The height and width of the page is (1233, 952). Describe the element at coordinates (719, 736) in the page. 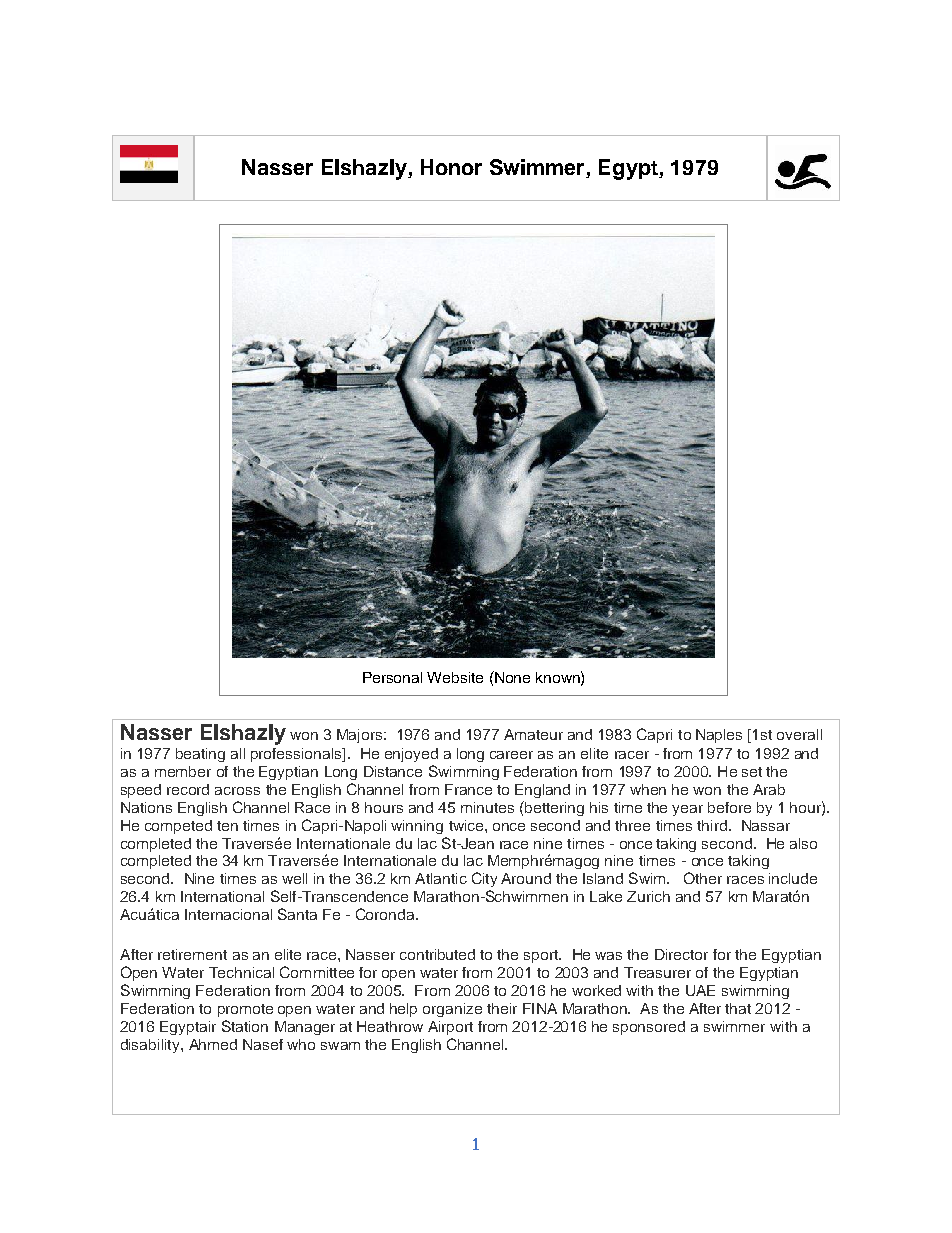

I see `Naples` at that location.
